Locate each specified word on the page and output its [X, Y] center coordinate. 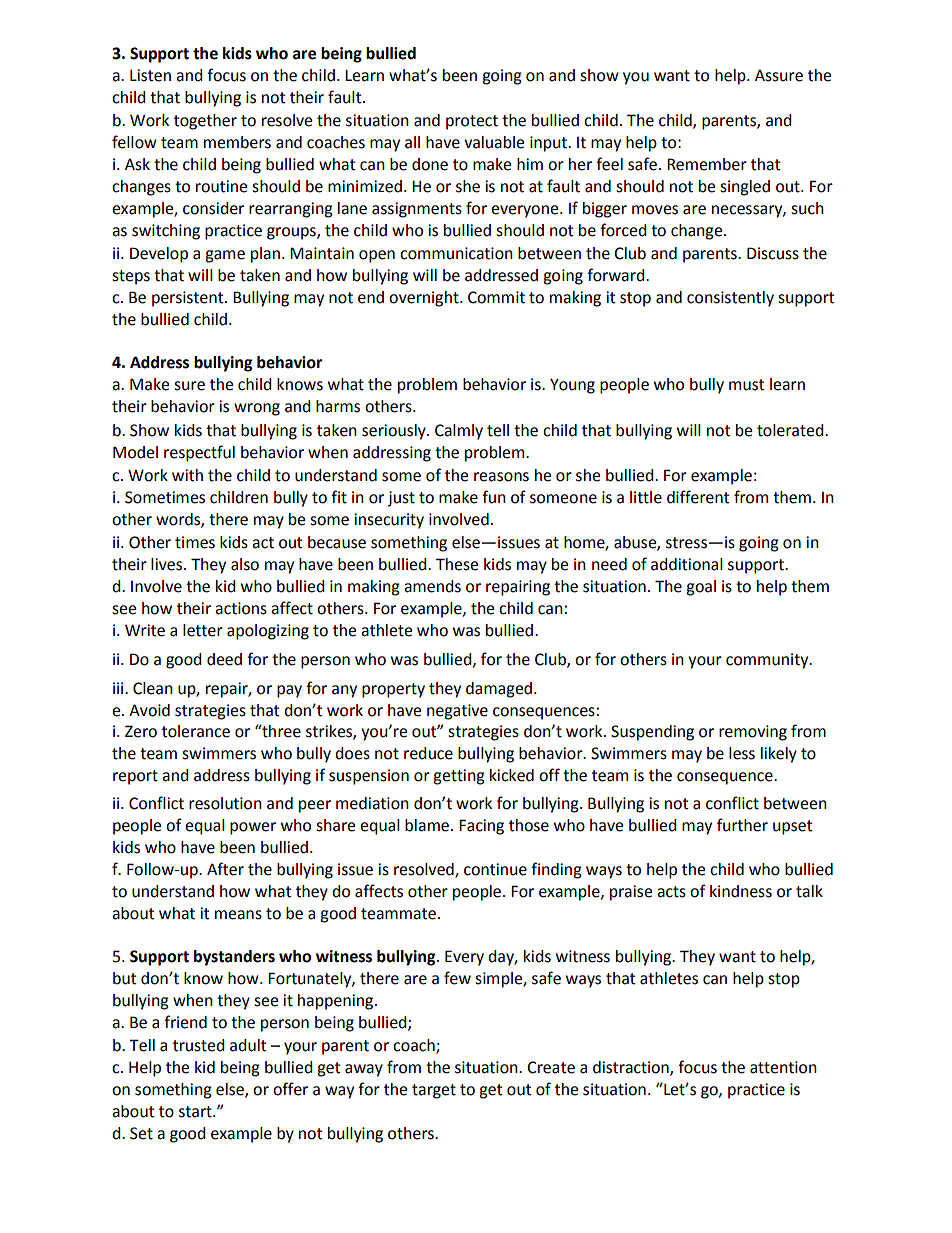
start [196, 1112]
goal [701, 588]
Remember [707, 164]
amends [432, 586]
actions [241, 608]
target [434, 1091]
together [205, 122]
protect [472, 122]
